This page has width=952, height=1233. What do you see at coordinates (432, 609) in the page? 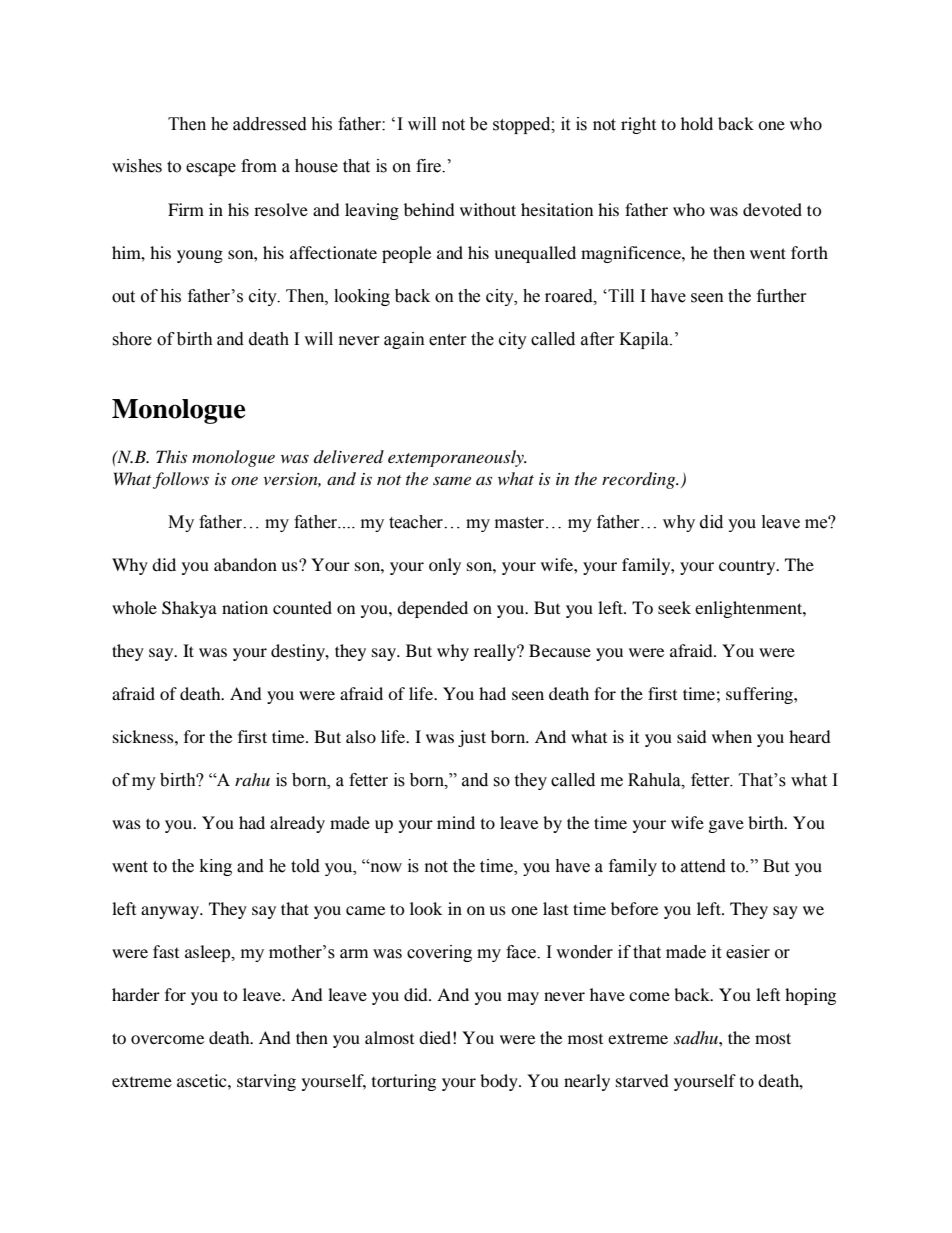
I see `depended` at bounding box center [432, 609].
